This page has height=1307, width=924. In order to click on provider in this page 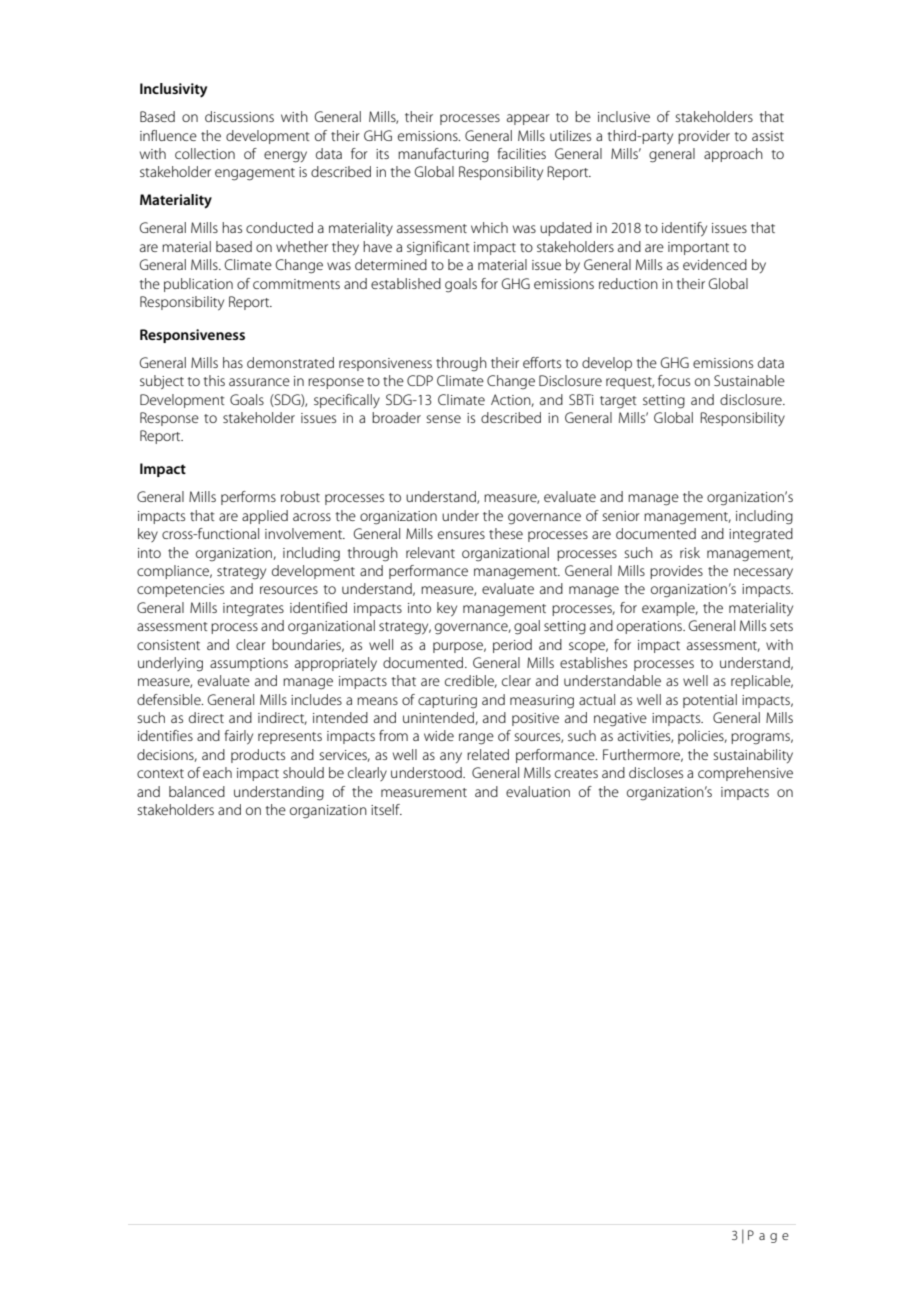, I will do `click(704, 137)`.
